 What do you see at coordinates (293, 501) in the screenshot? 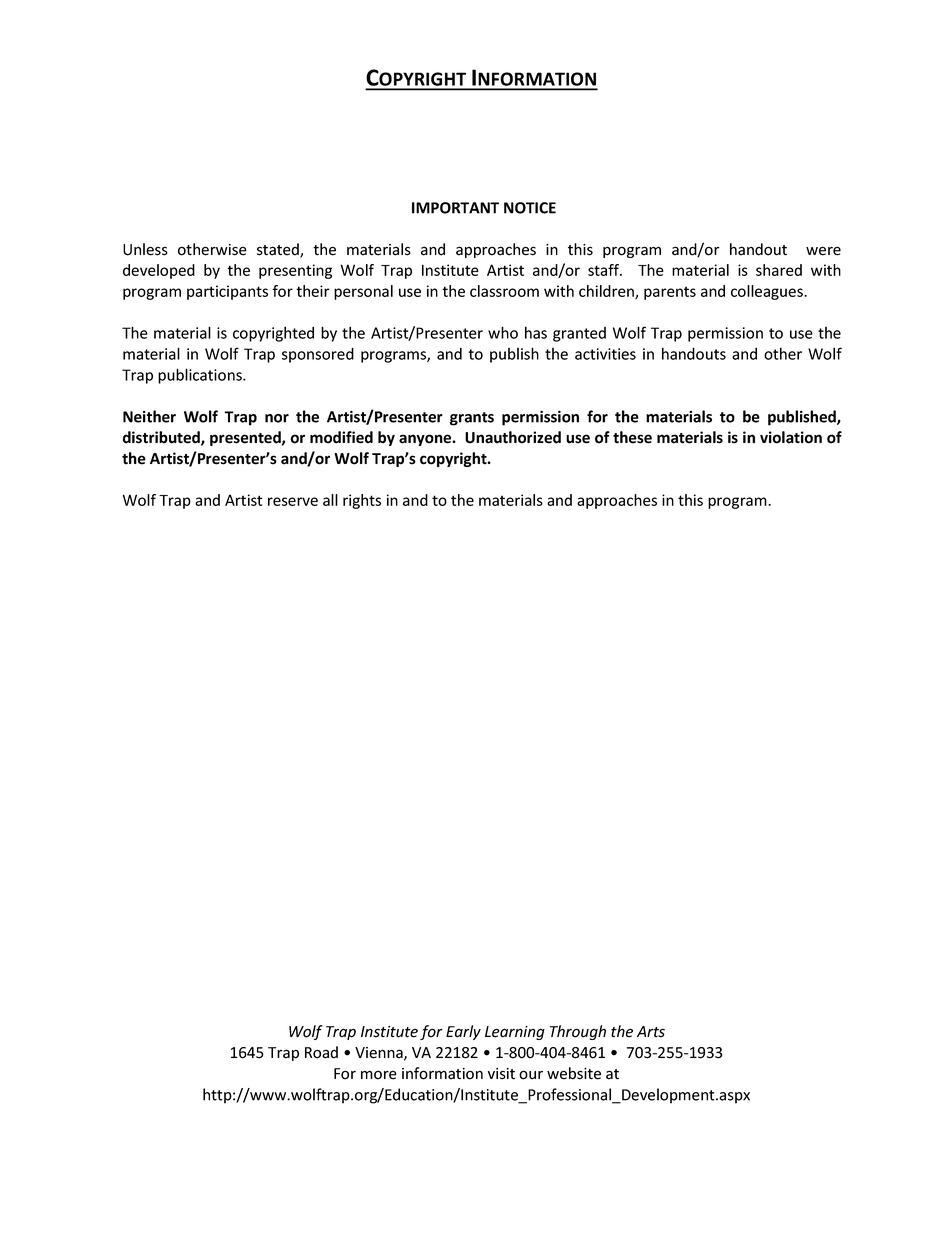
I see `reserve` at bounding box center [293, 501].
